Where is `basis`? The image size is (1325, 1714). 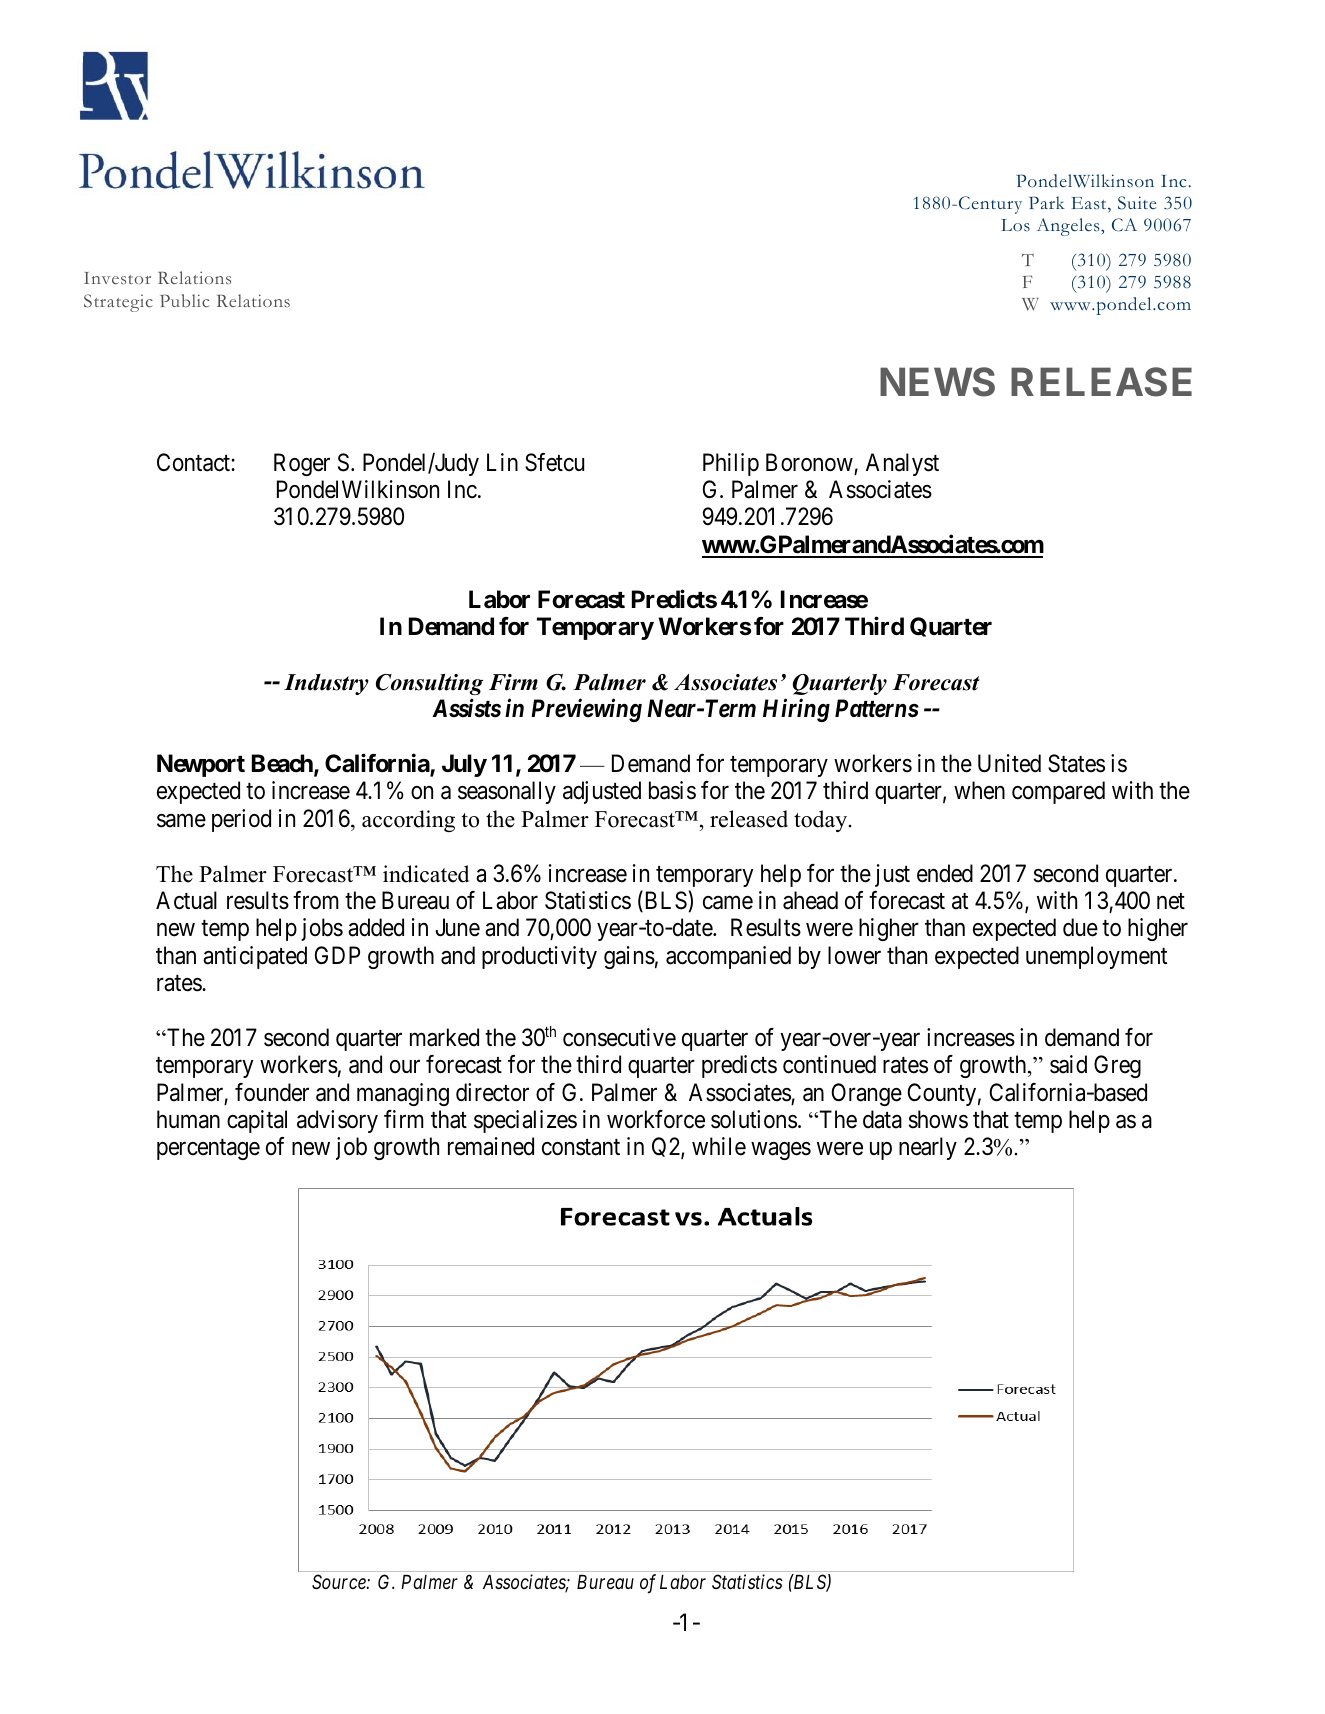 basis is located at coordinates (672, 790).
